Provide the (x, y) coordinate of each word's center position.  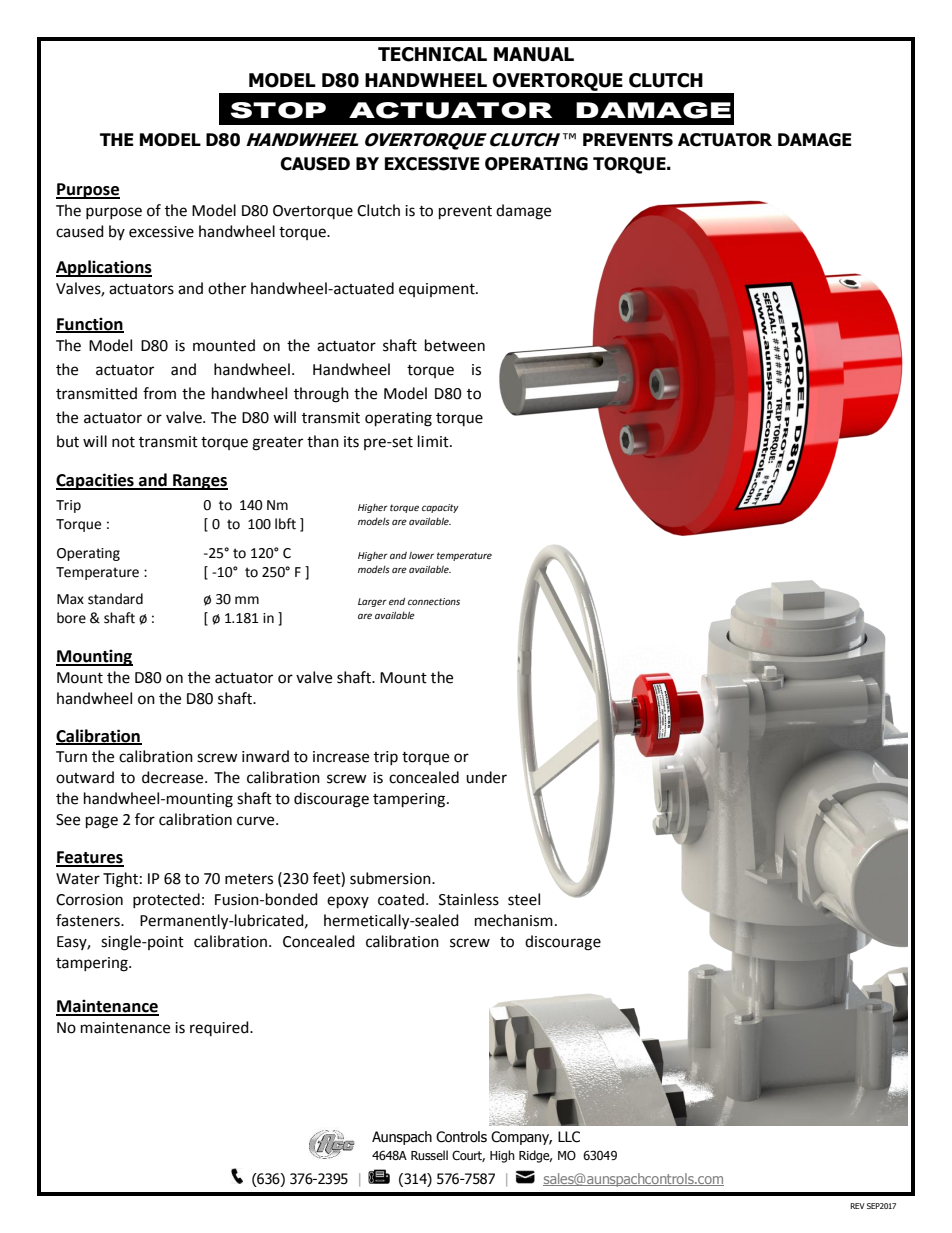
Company (521, 1138)
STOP (278, 110)
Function (90, 324)
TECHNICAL (432, 54)
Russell (429, 1155)
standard (115, 599)
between (455, 345)
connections (434, 601)
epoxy (348, 902)
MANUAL (534, 54)
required (220, 1028)
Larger (372, 602)
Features (90, 858)
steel (524, 899)
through (321, 395)
